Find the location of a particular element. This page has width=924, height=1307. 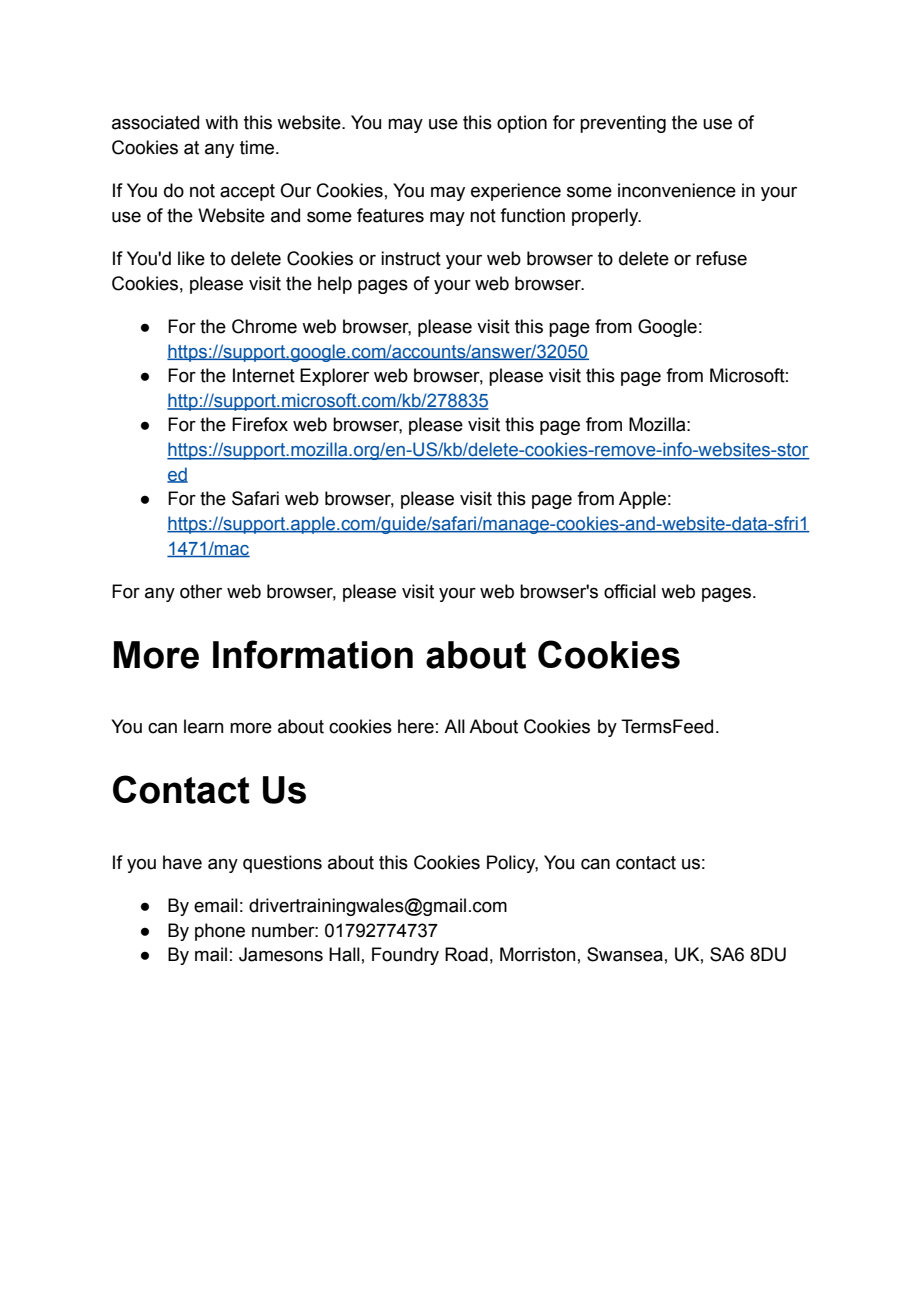

preventing is located at coordinates (623, 124).
